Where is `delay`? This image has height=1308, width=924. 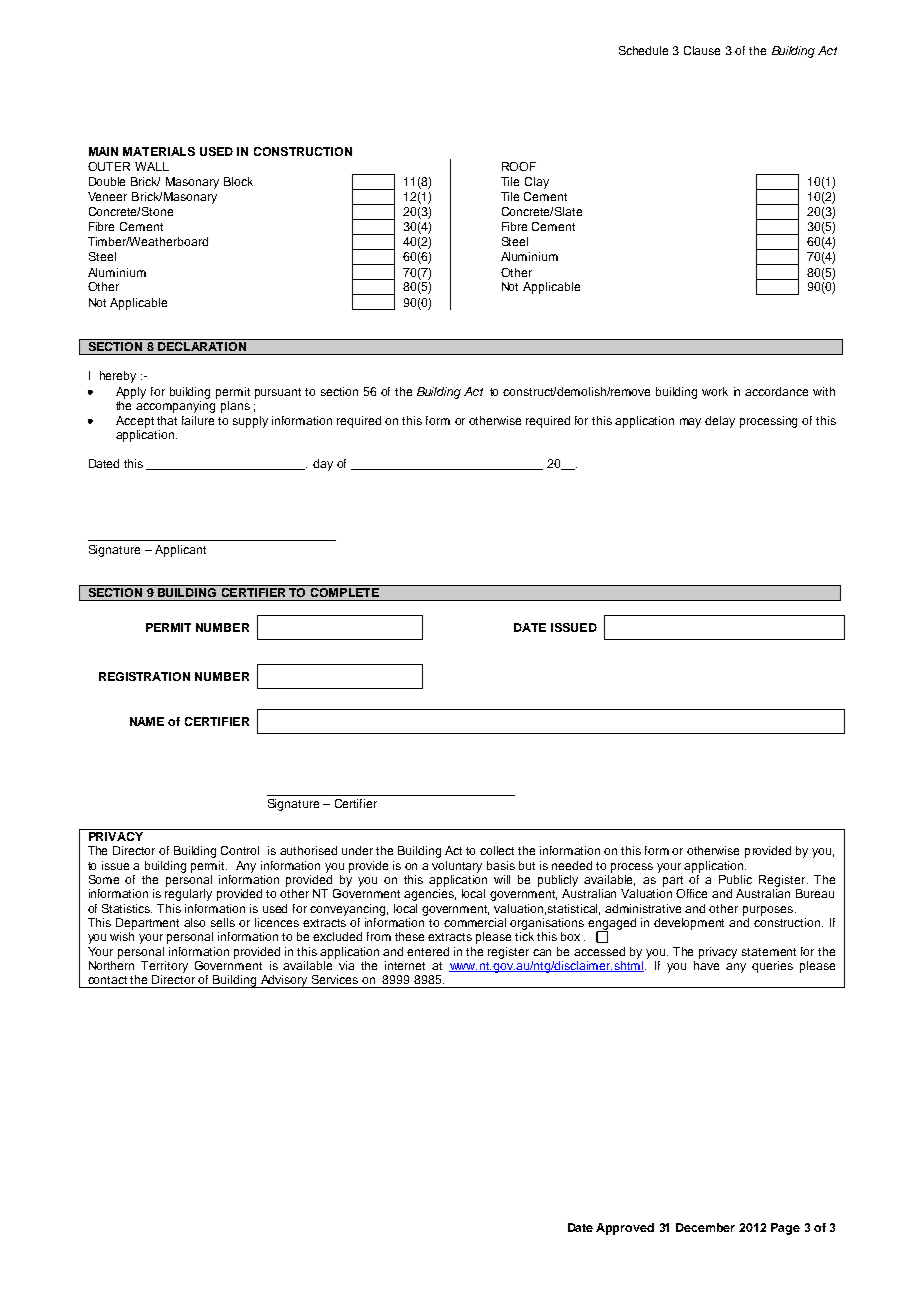 delay is located at coordinates (720, 422).
